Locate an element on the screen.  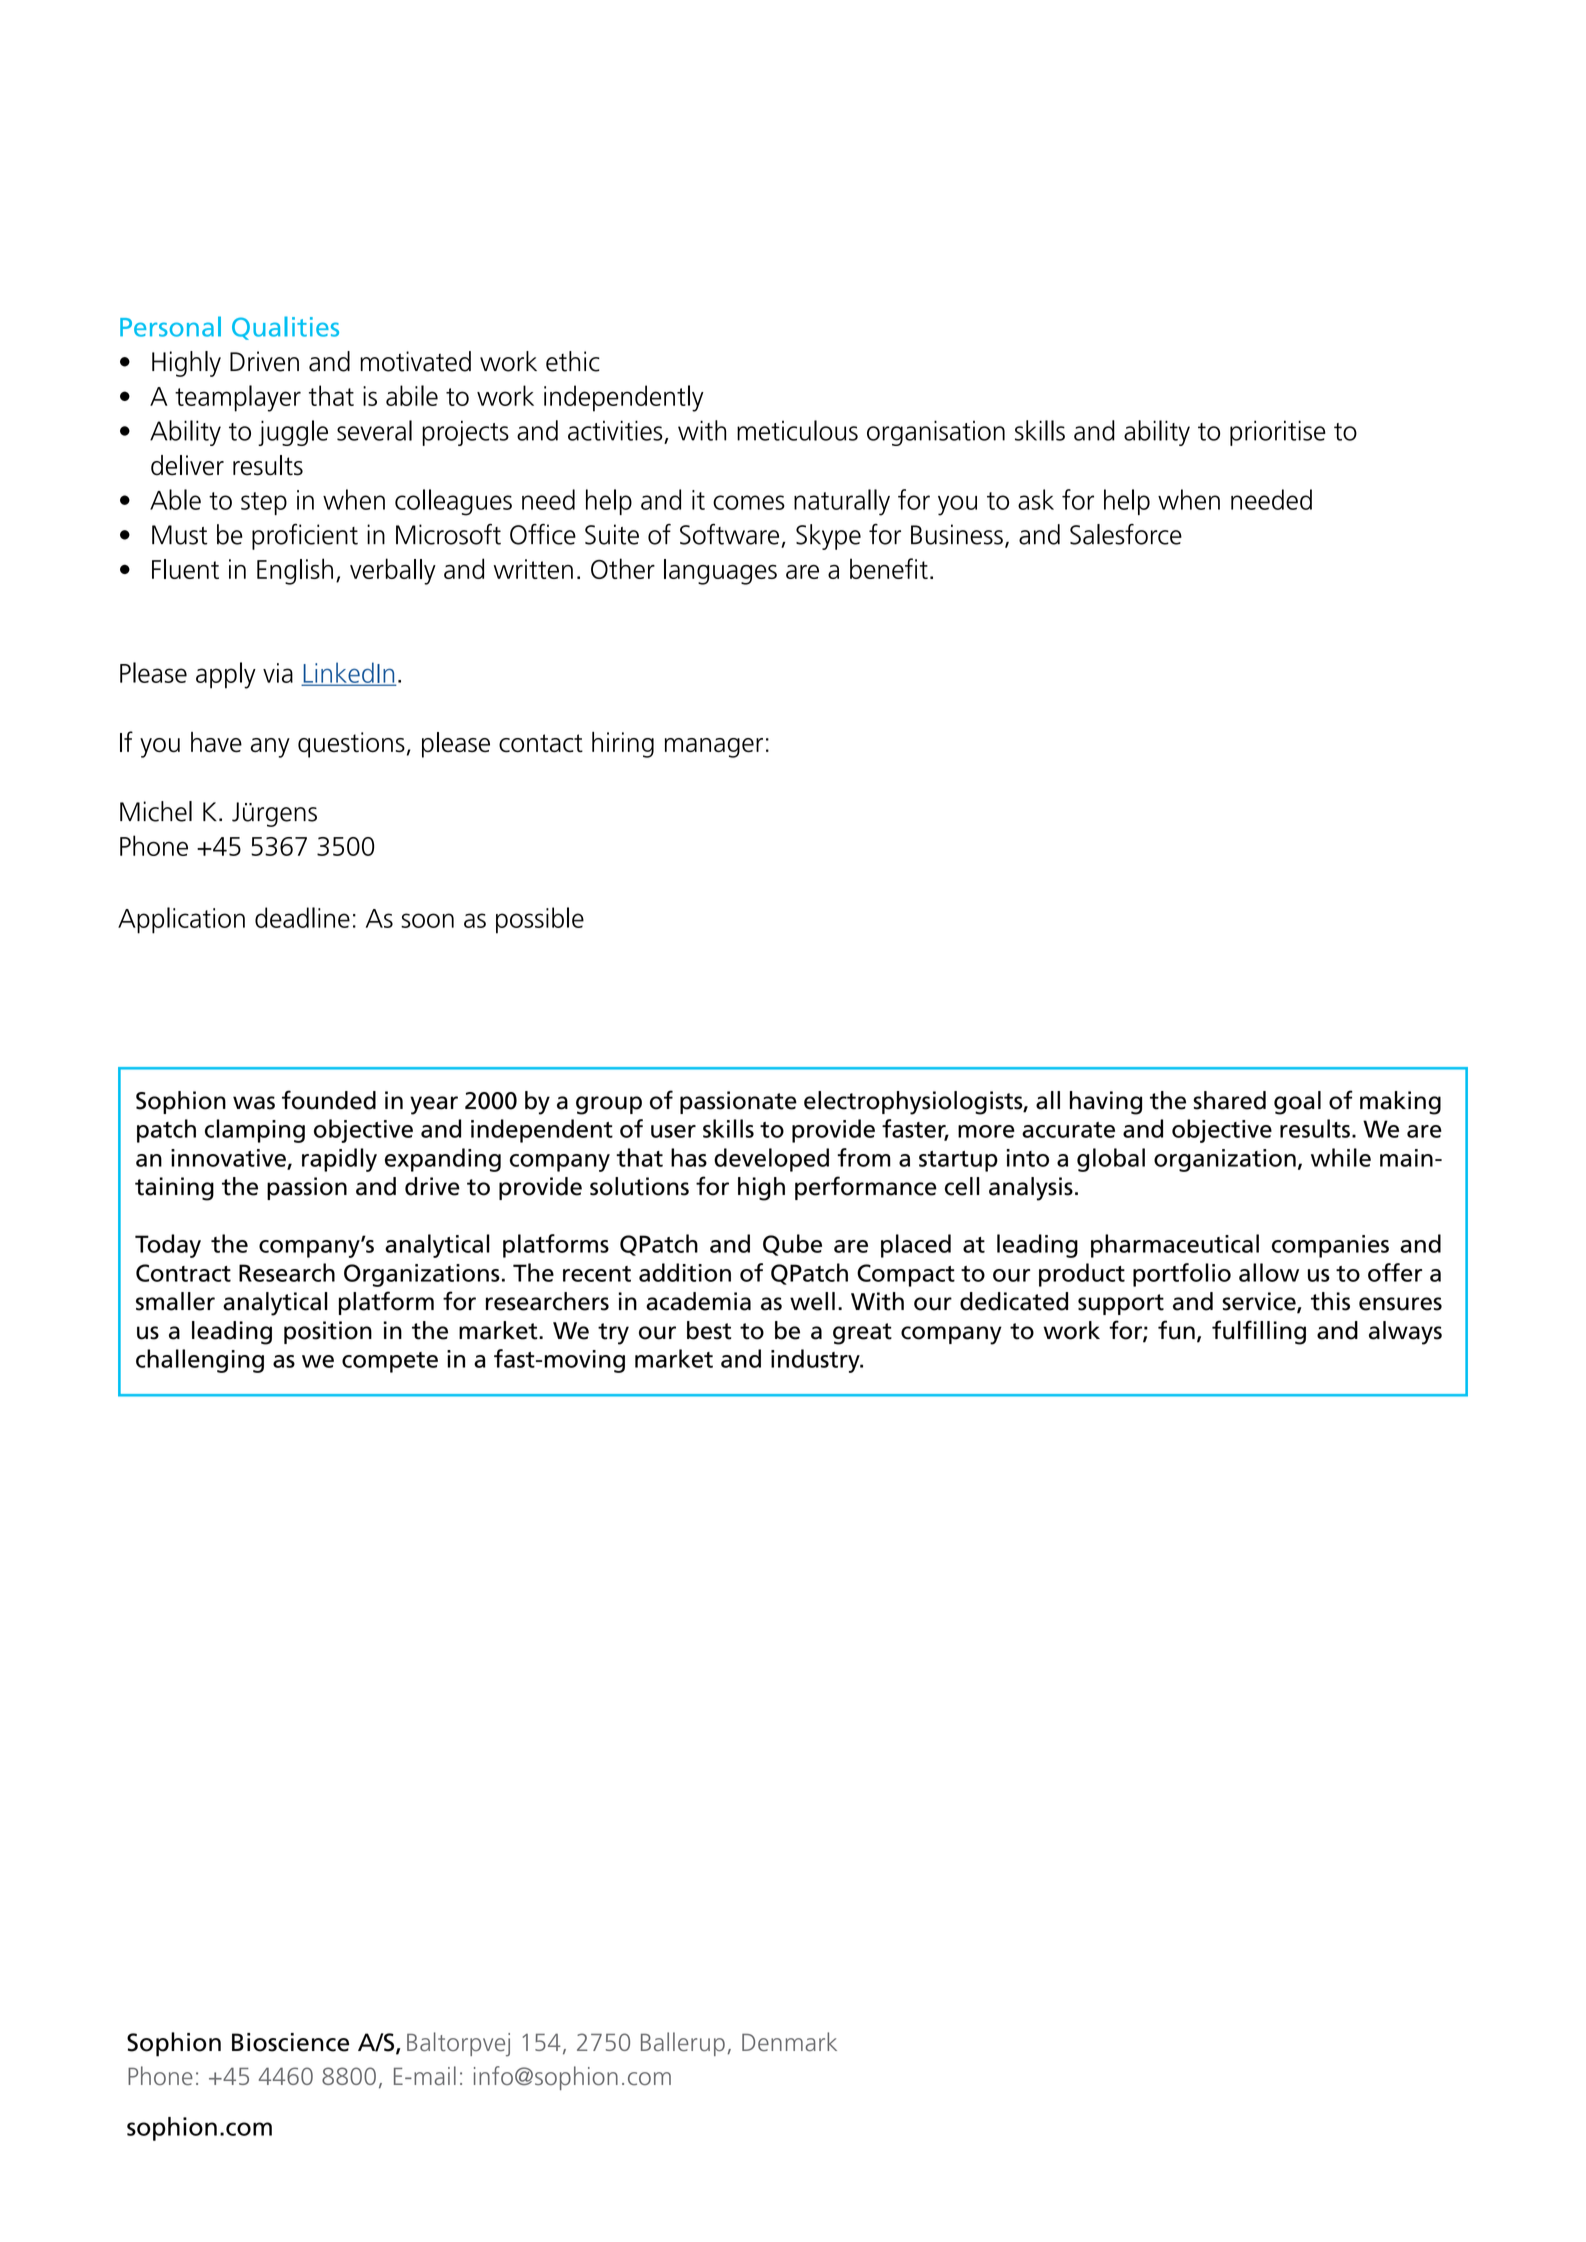
rapidly is located at coordinates (339, 1160).
